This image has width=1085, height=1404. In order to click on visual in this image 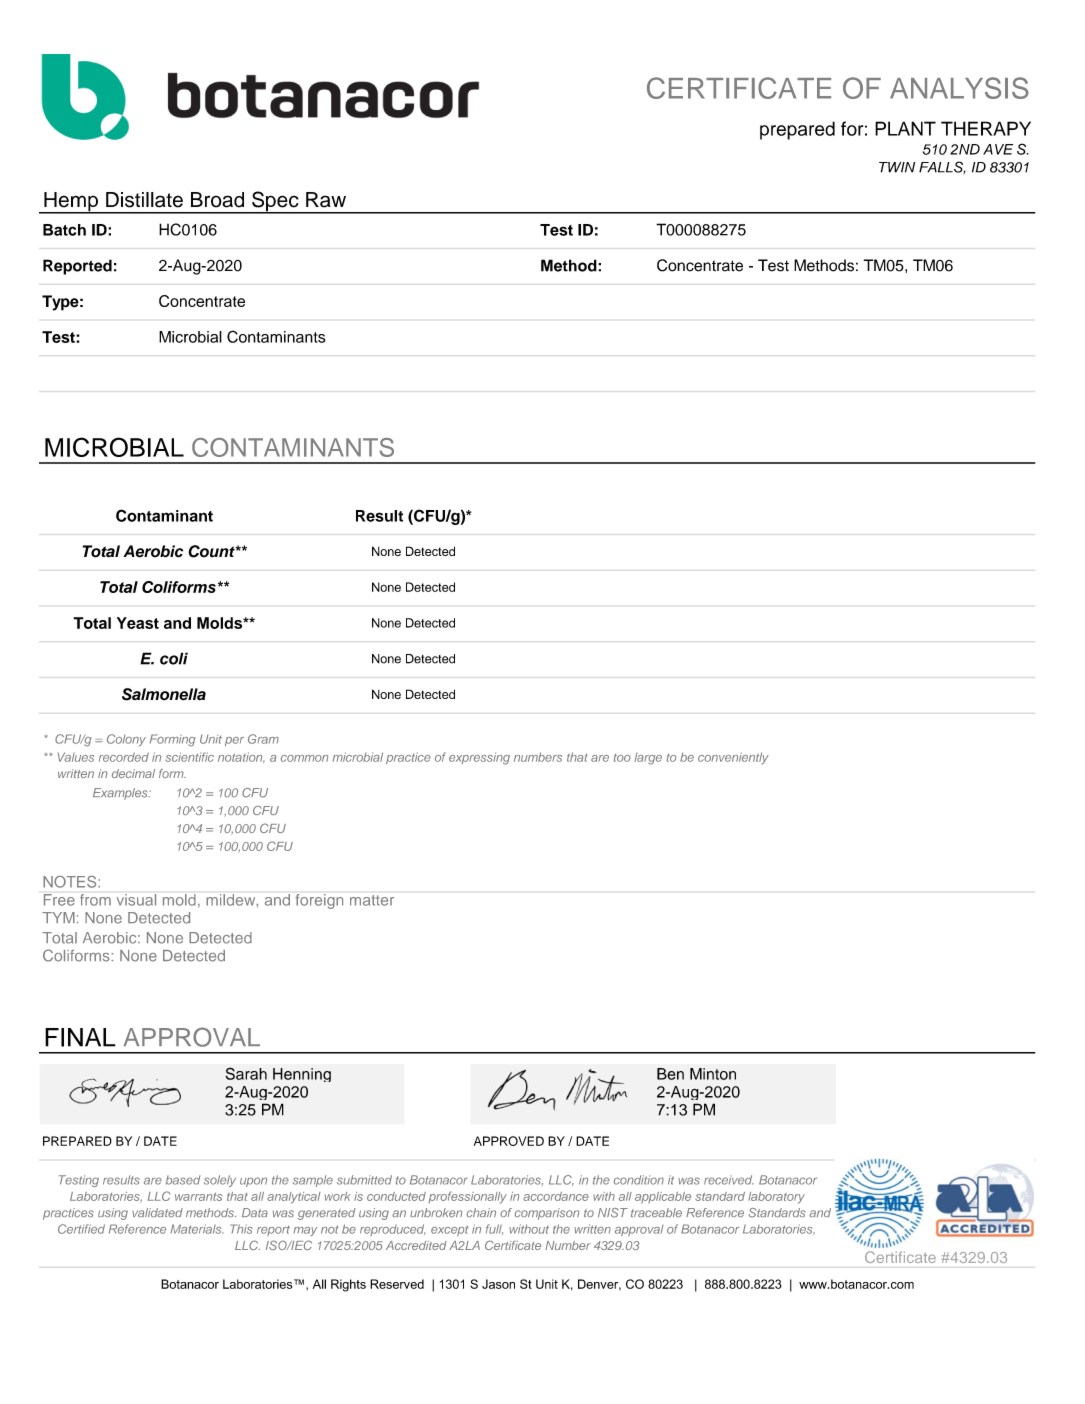, I will do `click(136, 900)`.
